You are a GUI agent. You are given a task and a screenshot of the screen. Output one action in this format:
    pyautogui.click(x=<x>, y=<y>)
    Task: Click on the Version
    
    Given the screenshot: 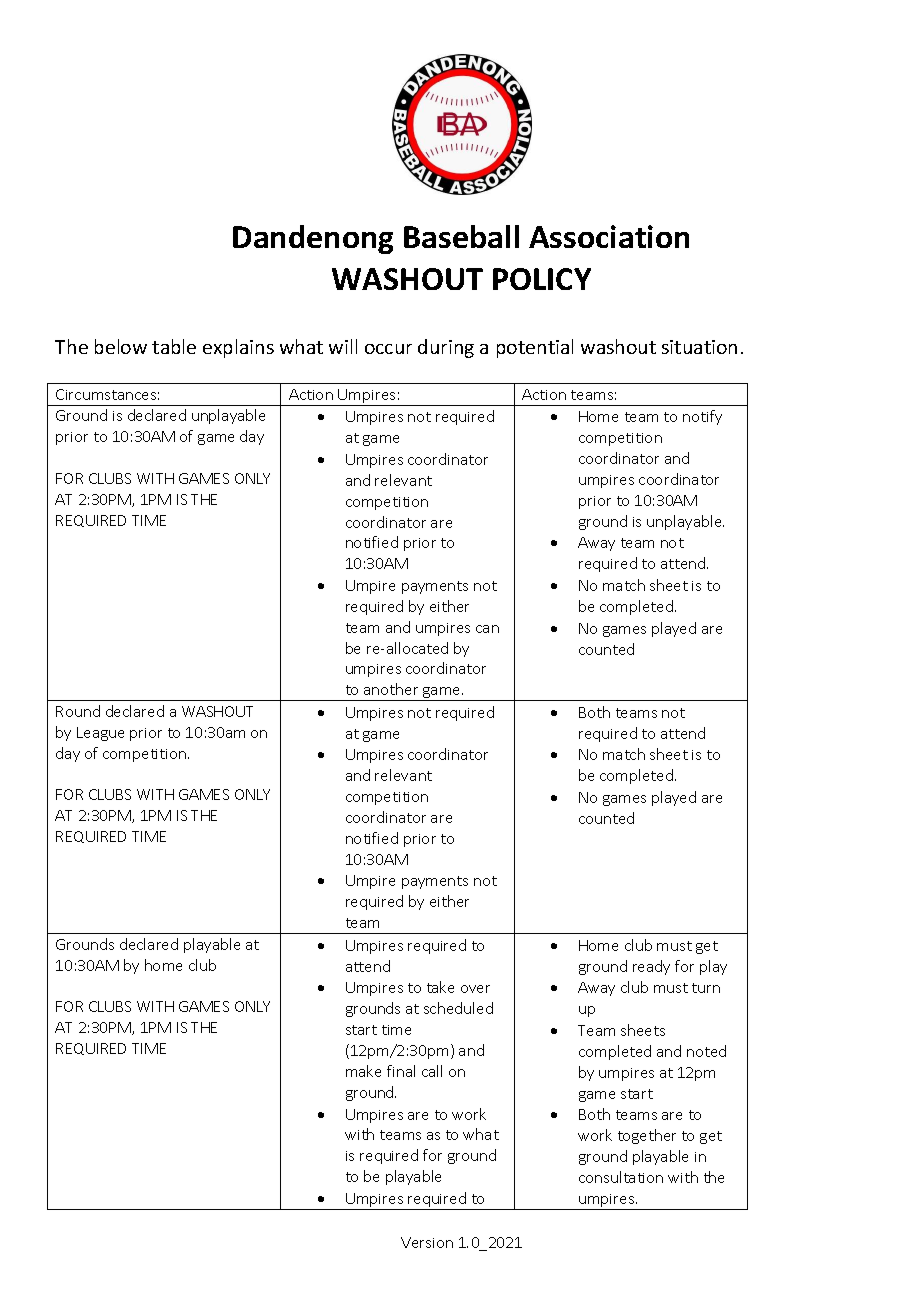 What is the action you would take?
    pyautogui.click(x=427, y=1242)
